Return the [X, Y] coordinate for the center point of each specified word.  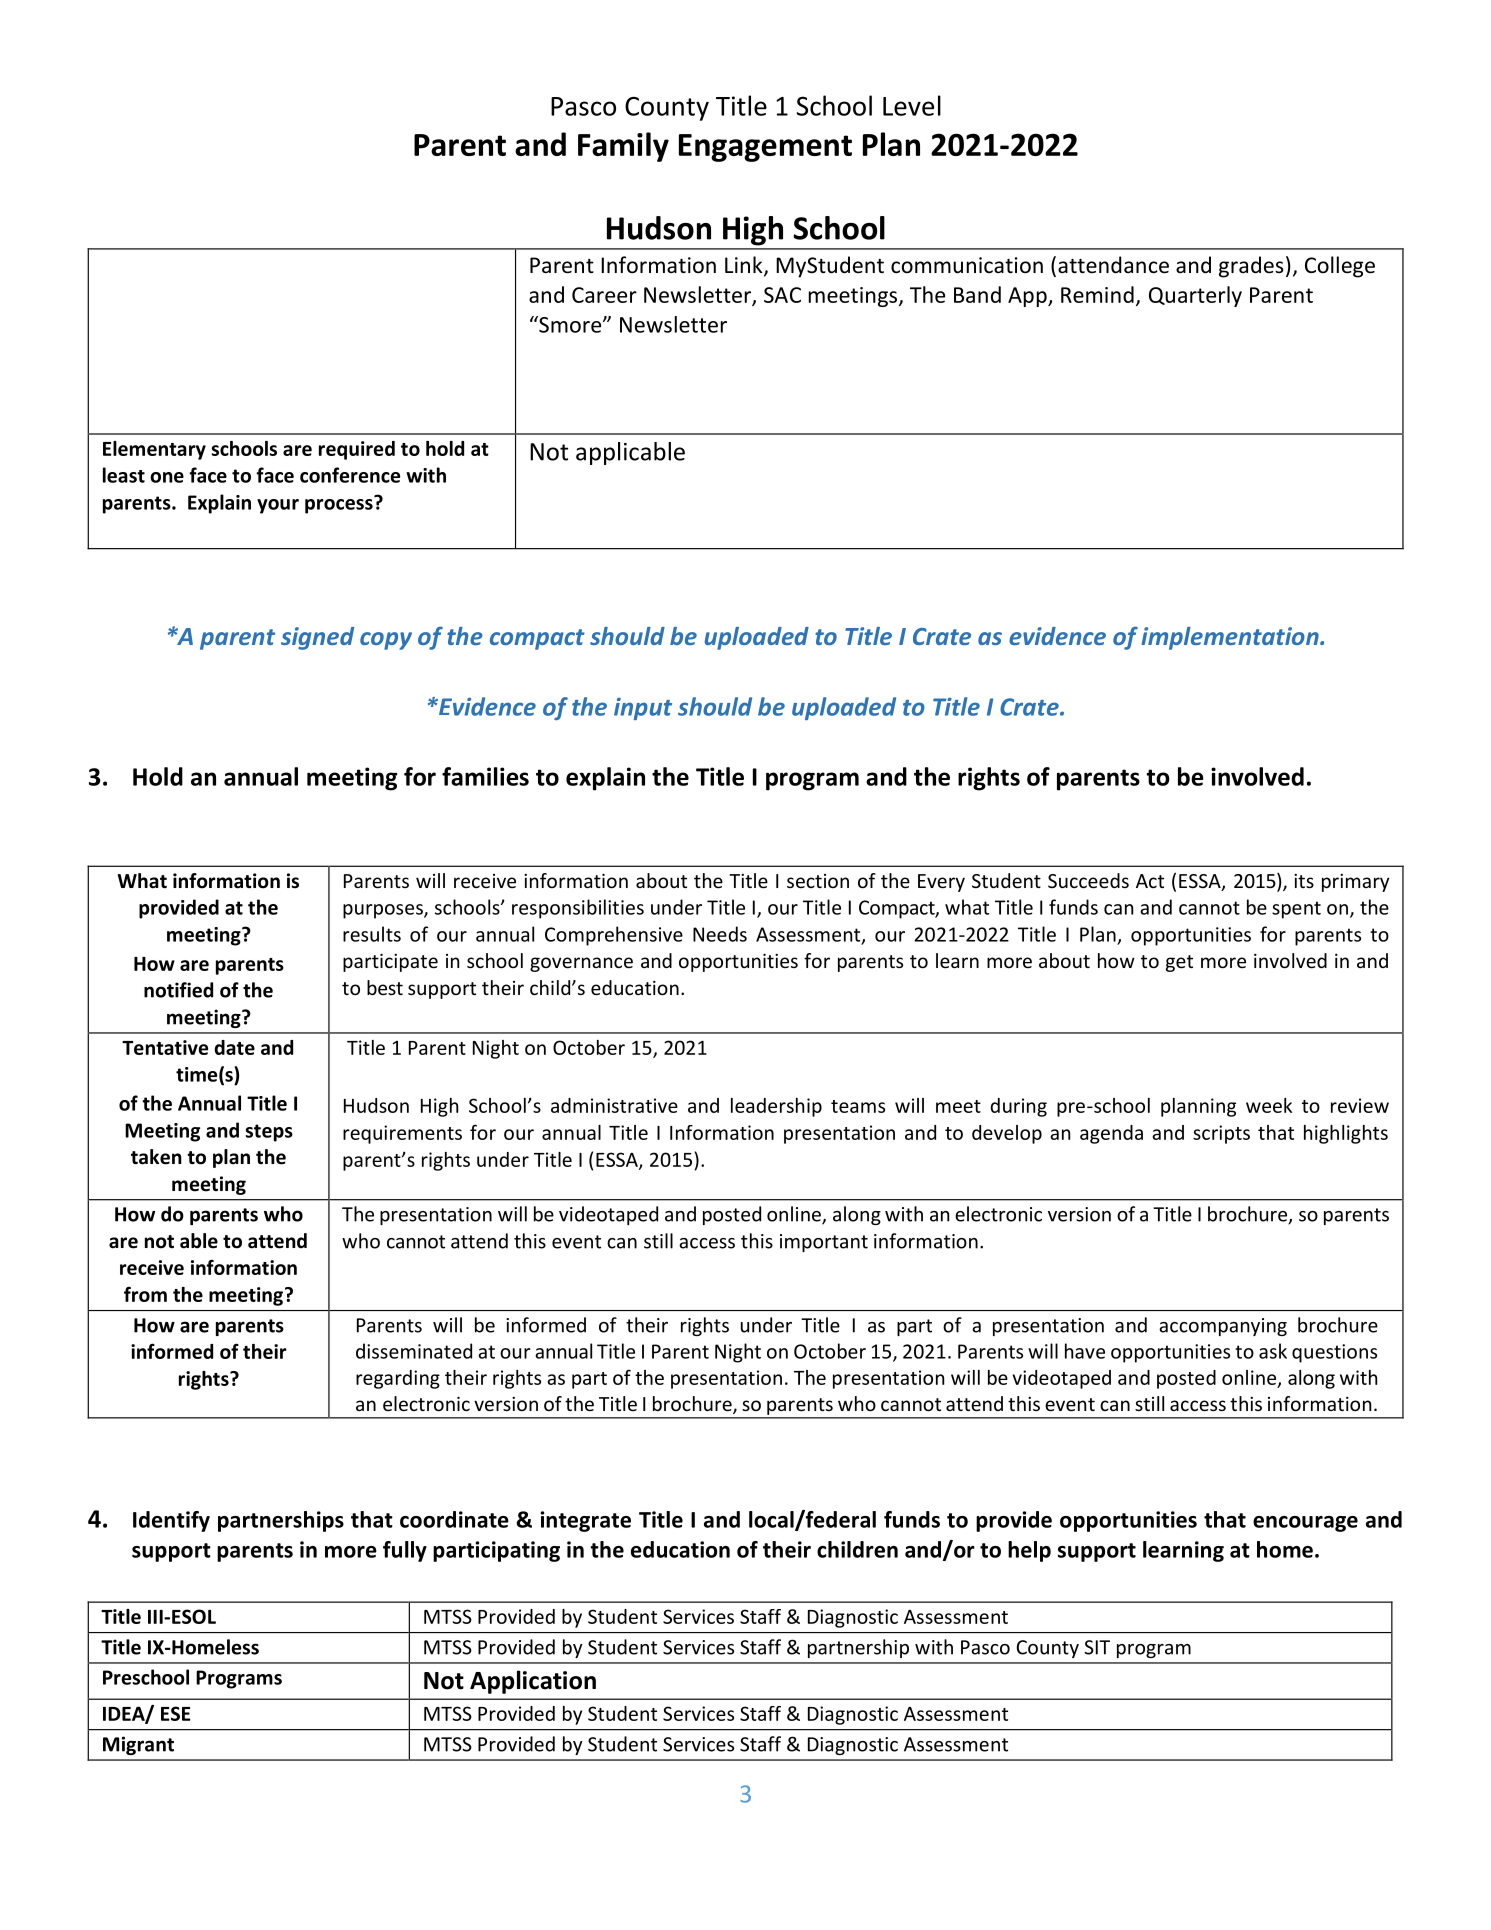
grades [1251, 267]
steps [269, 1133]
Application [533, 1682]
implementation [1231, 638]
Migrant [138, 1745]
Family [623, 147]
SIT [1097, 1647]
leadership [776, 1107]
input [643, 709]
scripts [1221, 1134]
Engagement [765, 148]
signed [317, 638]
